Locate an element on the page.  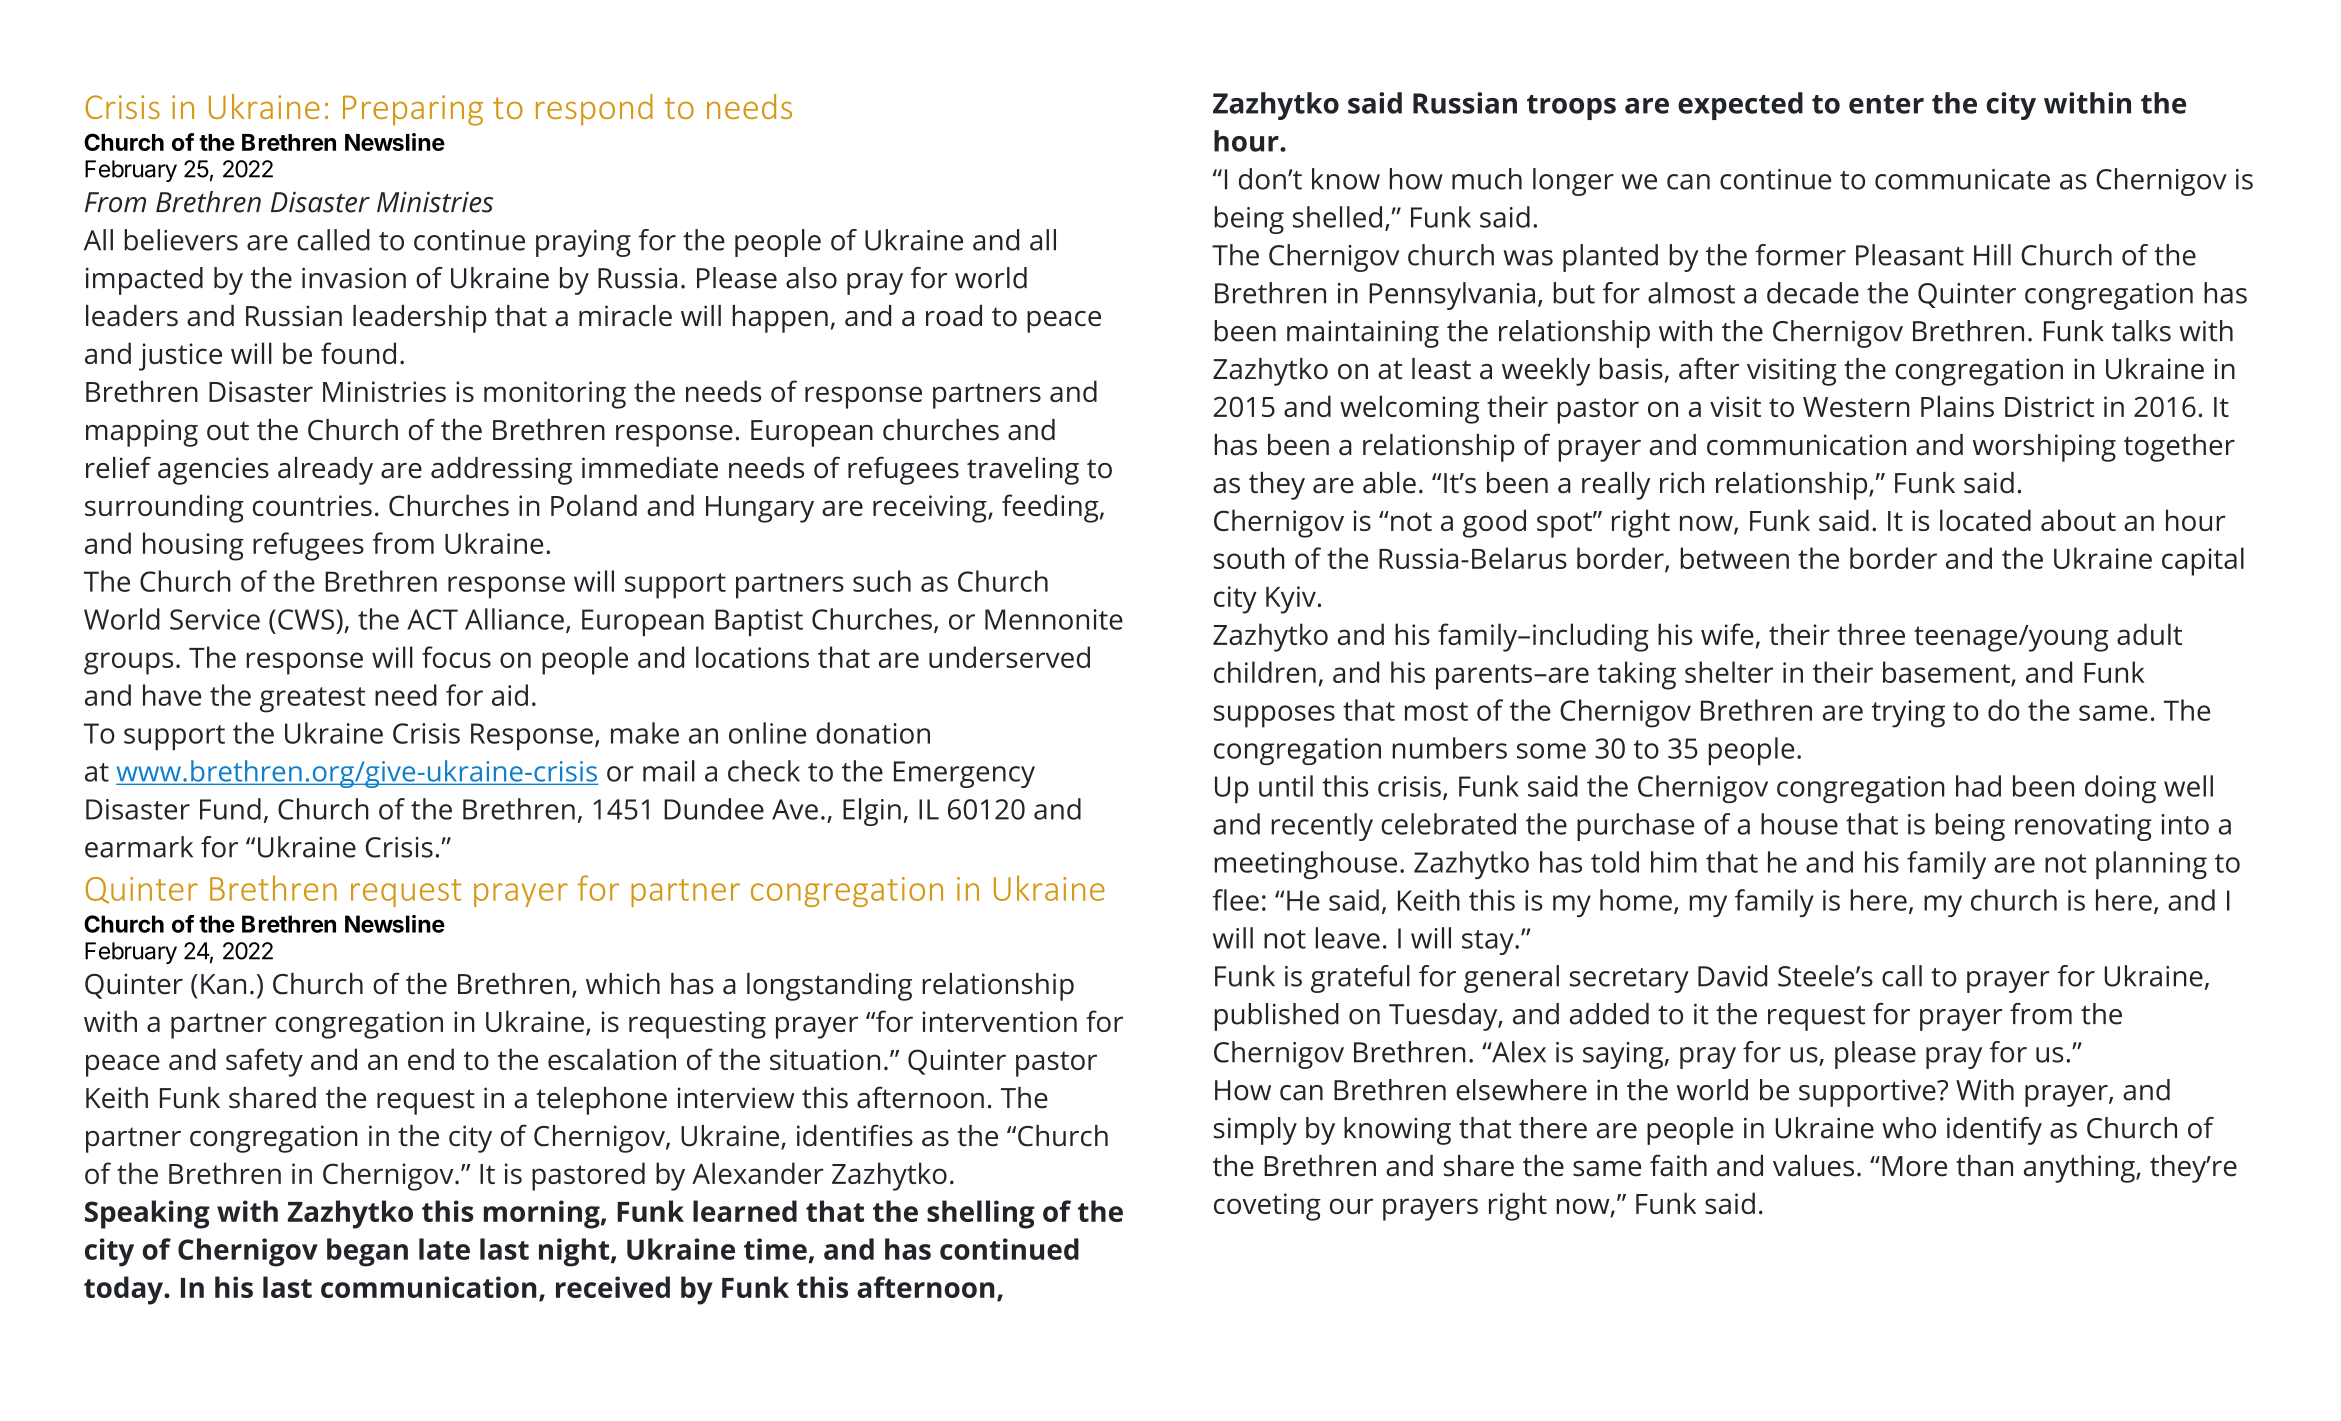
began is located at coordinates (367, 1252).
